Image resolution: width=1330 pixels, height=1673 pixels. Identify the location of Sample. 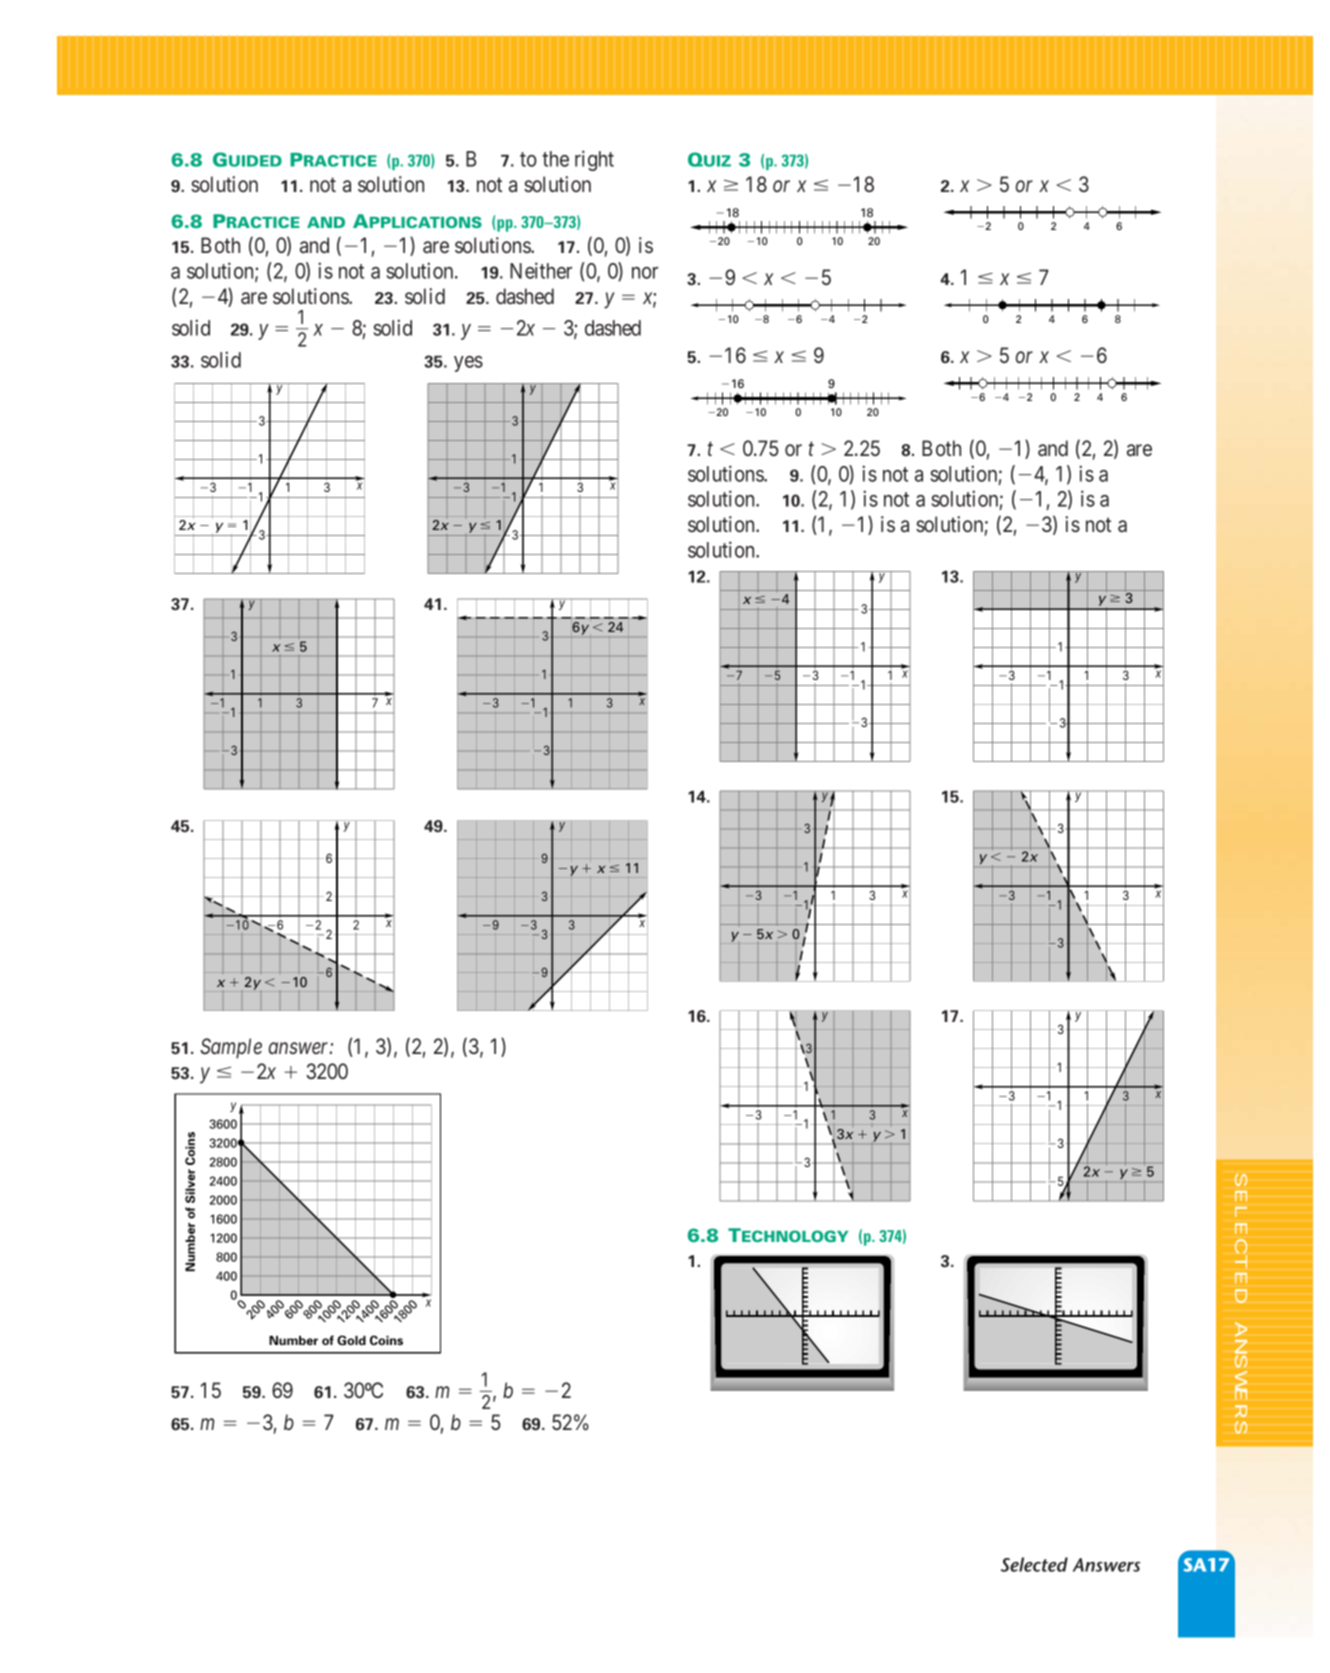
(231, 1048).
